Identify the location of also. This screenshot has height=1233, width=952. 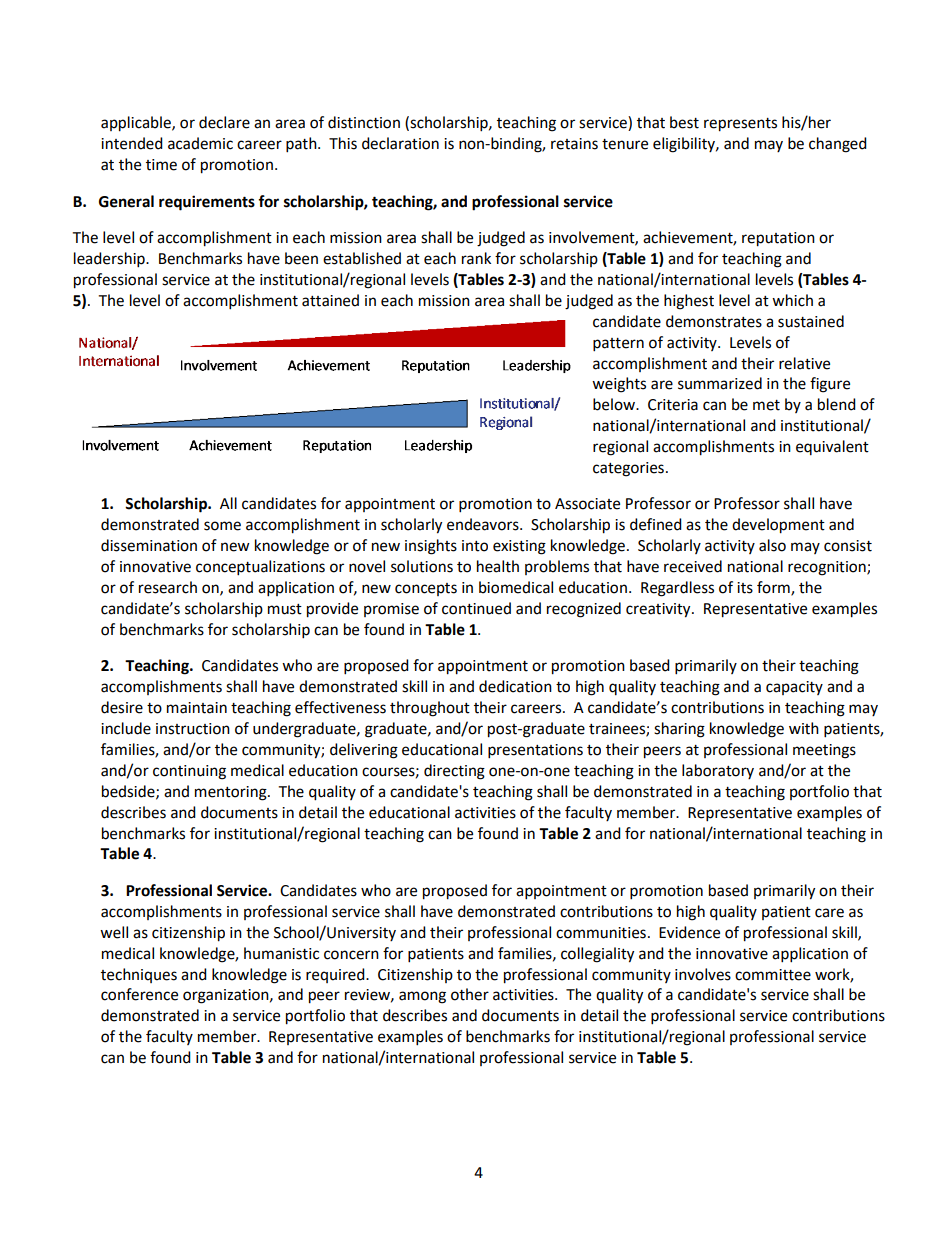
(772, 545).
